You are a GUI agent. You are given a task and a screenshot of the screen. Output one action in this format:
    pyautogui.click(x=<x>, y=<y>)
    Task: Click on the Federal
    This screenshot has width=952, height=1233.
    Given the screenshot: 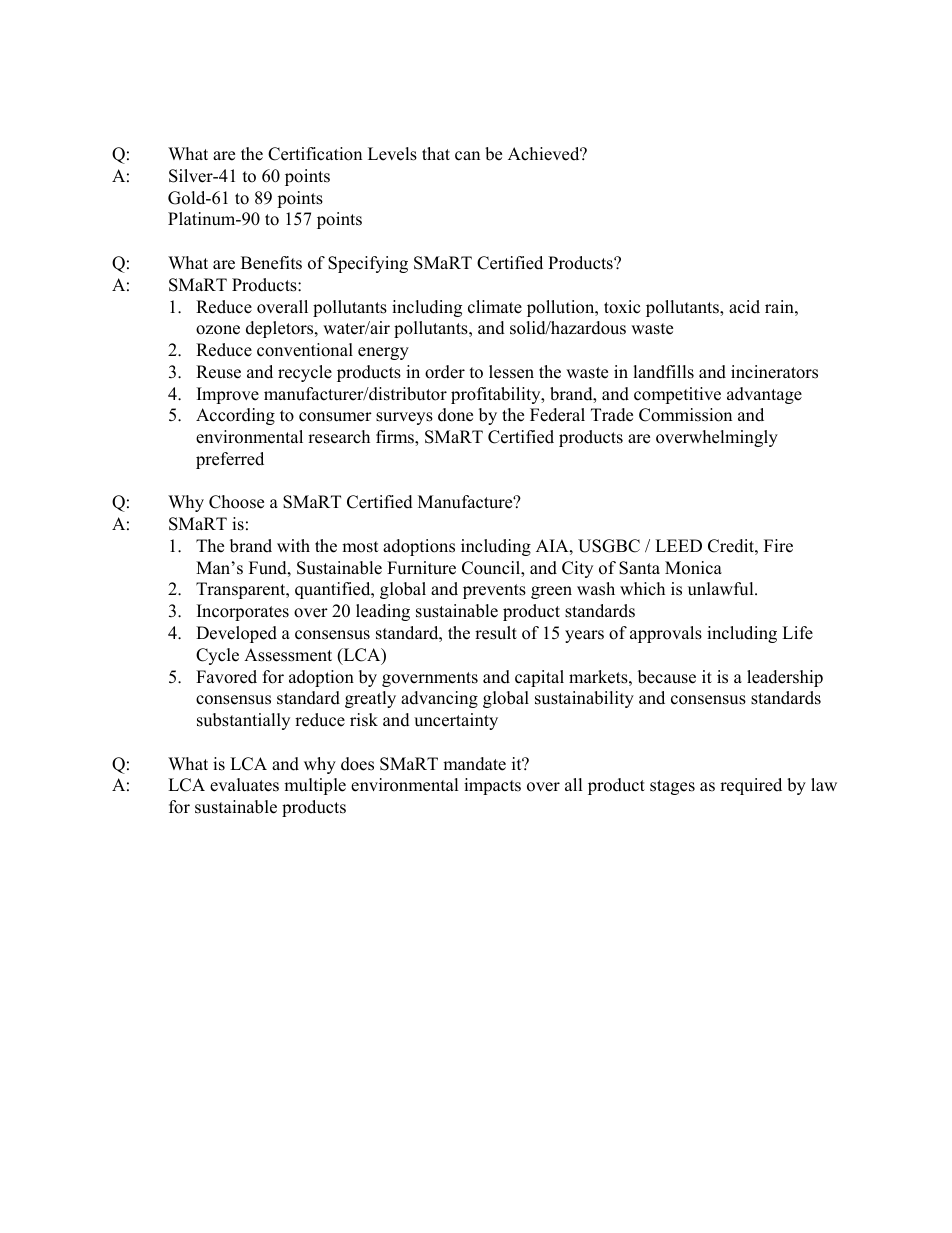 What is the action you would take?
    pyautogui.click(x=557, y=415)
